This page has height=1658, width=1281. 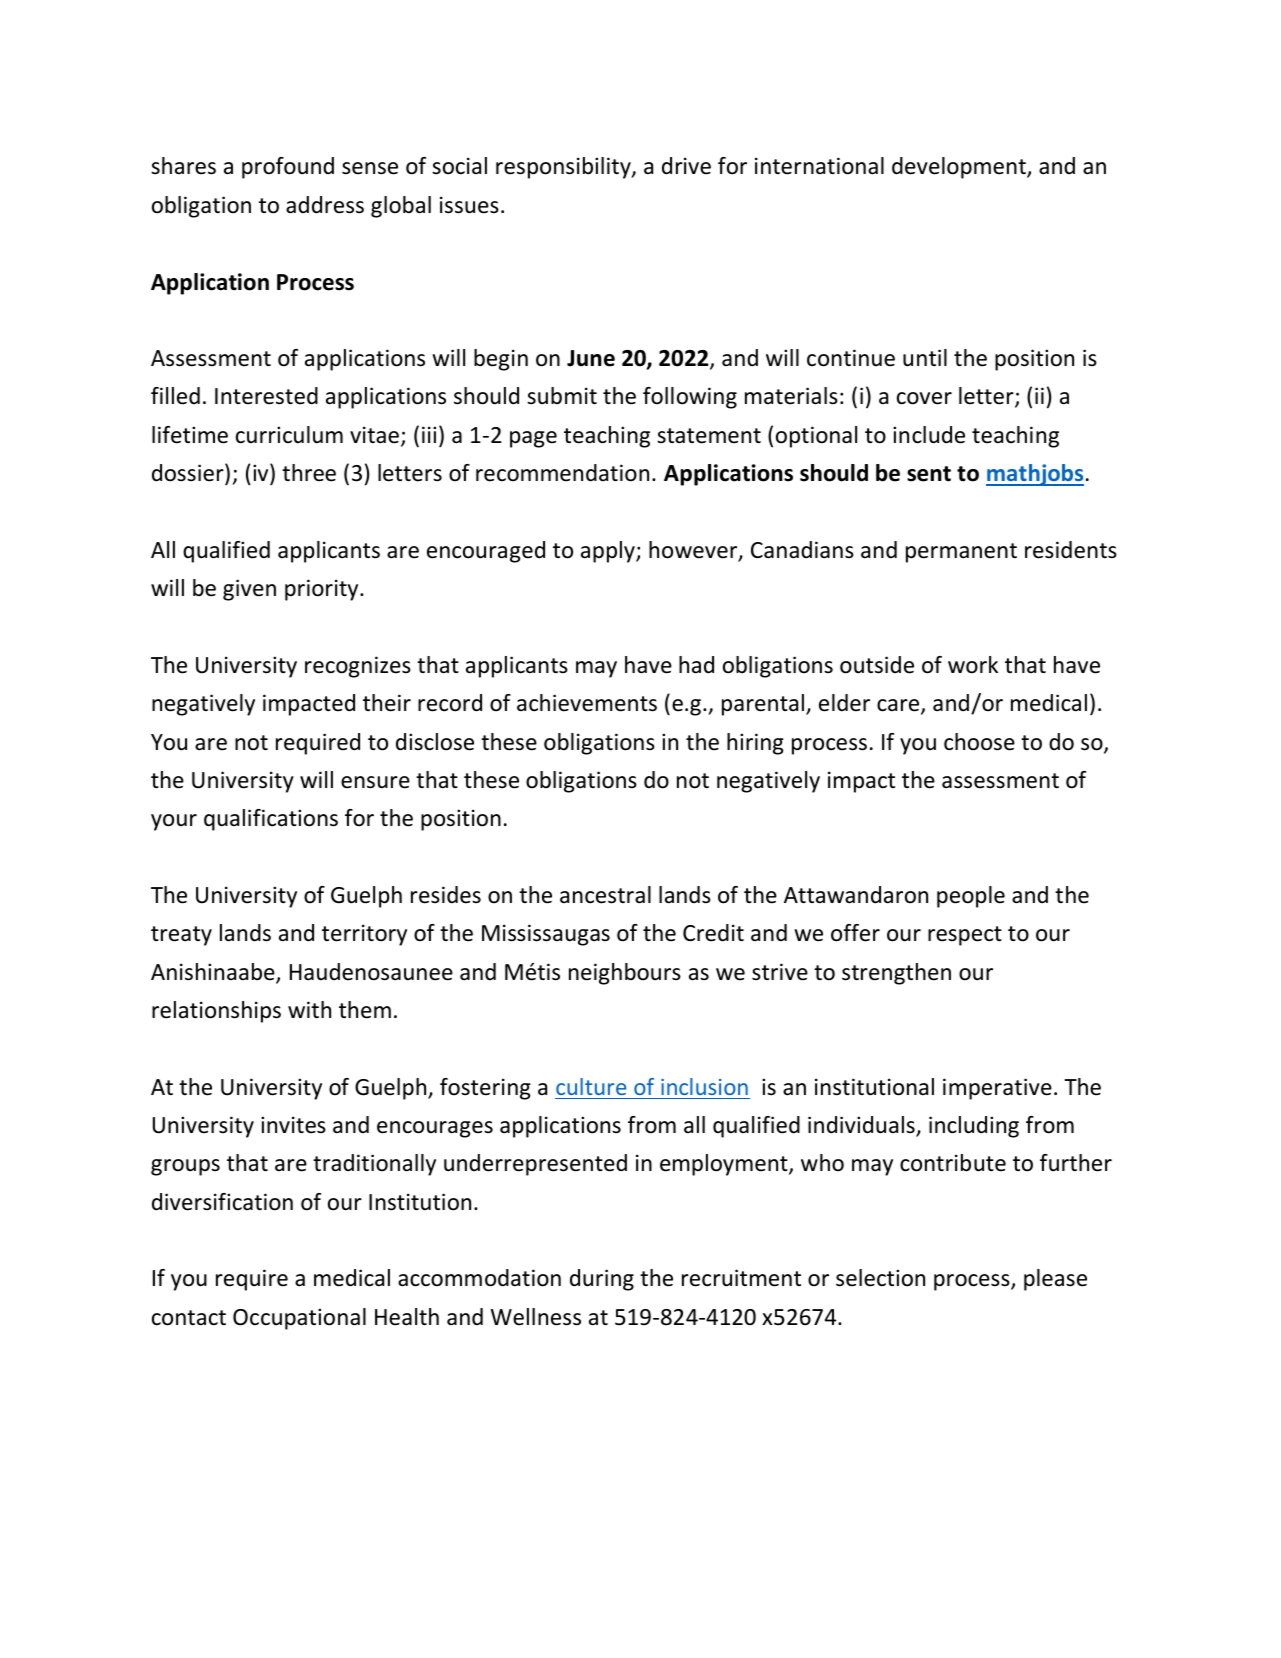 I want to click on during, so click(x=602, y=1280).
